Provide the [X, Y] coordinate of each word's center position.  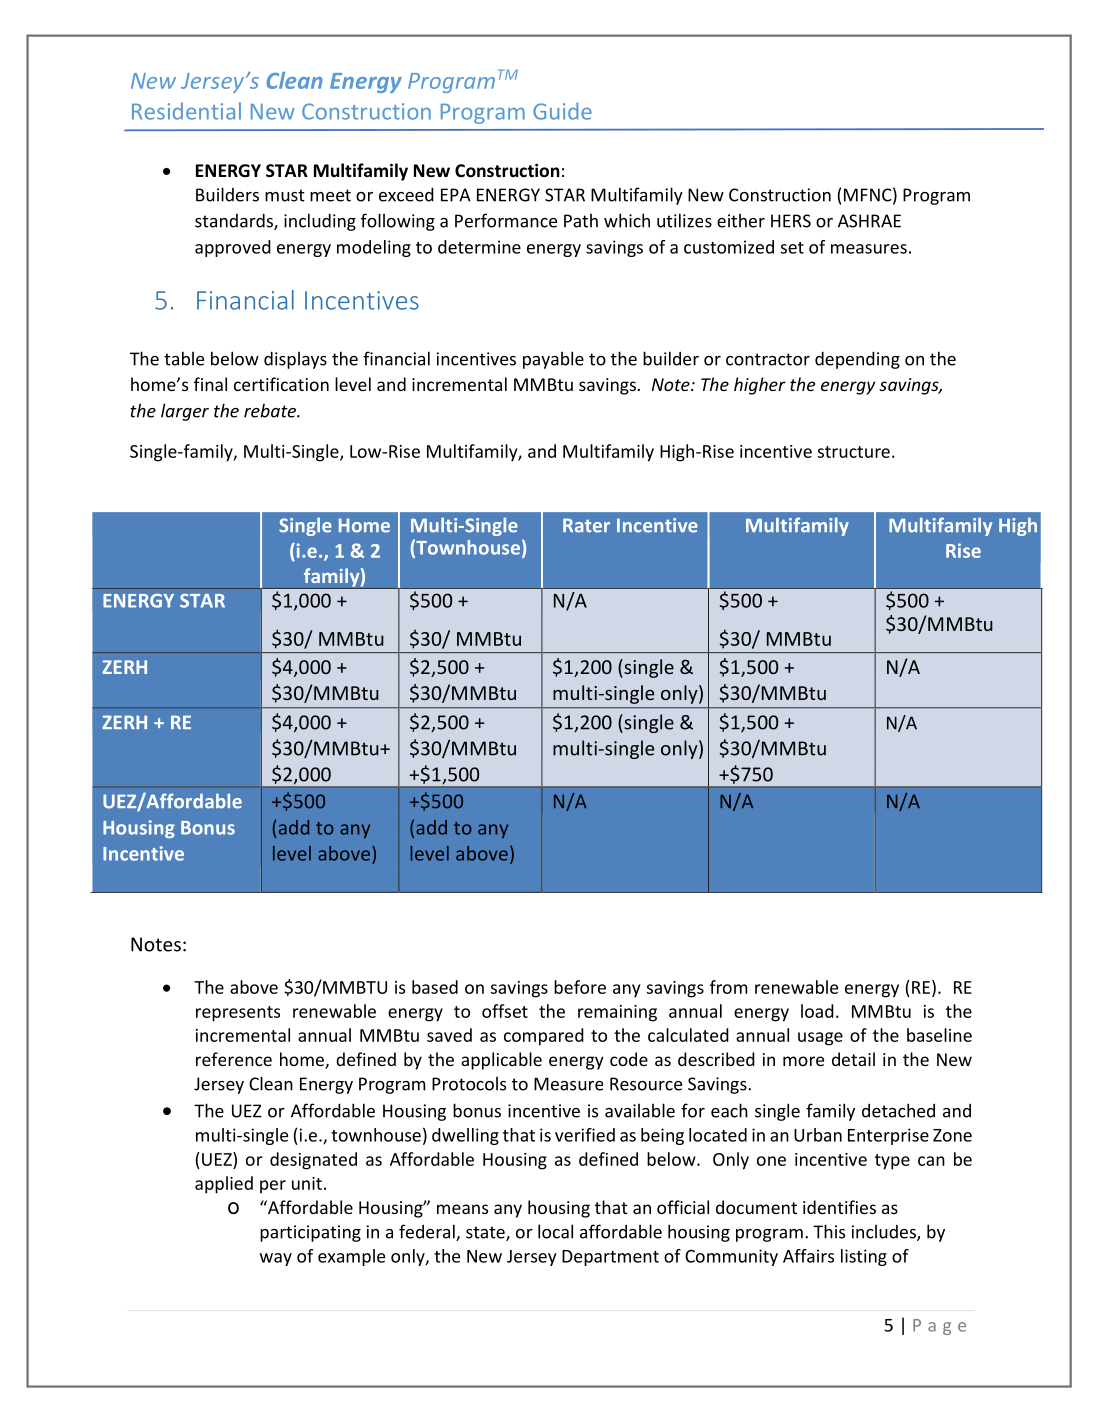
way [276, 1259]
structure [853, 452]
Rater [586, 525]
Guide [562, 111]
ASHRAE [869, 221]
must [285, 195]
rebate [271, 411]
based [435, 987]
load [817, 1011]
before [580, 987]
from [728, 987]
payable [553, 360]
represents [238, 1014]
